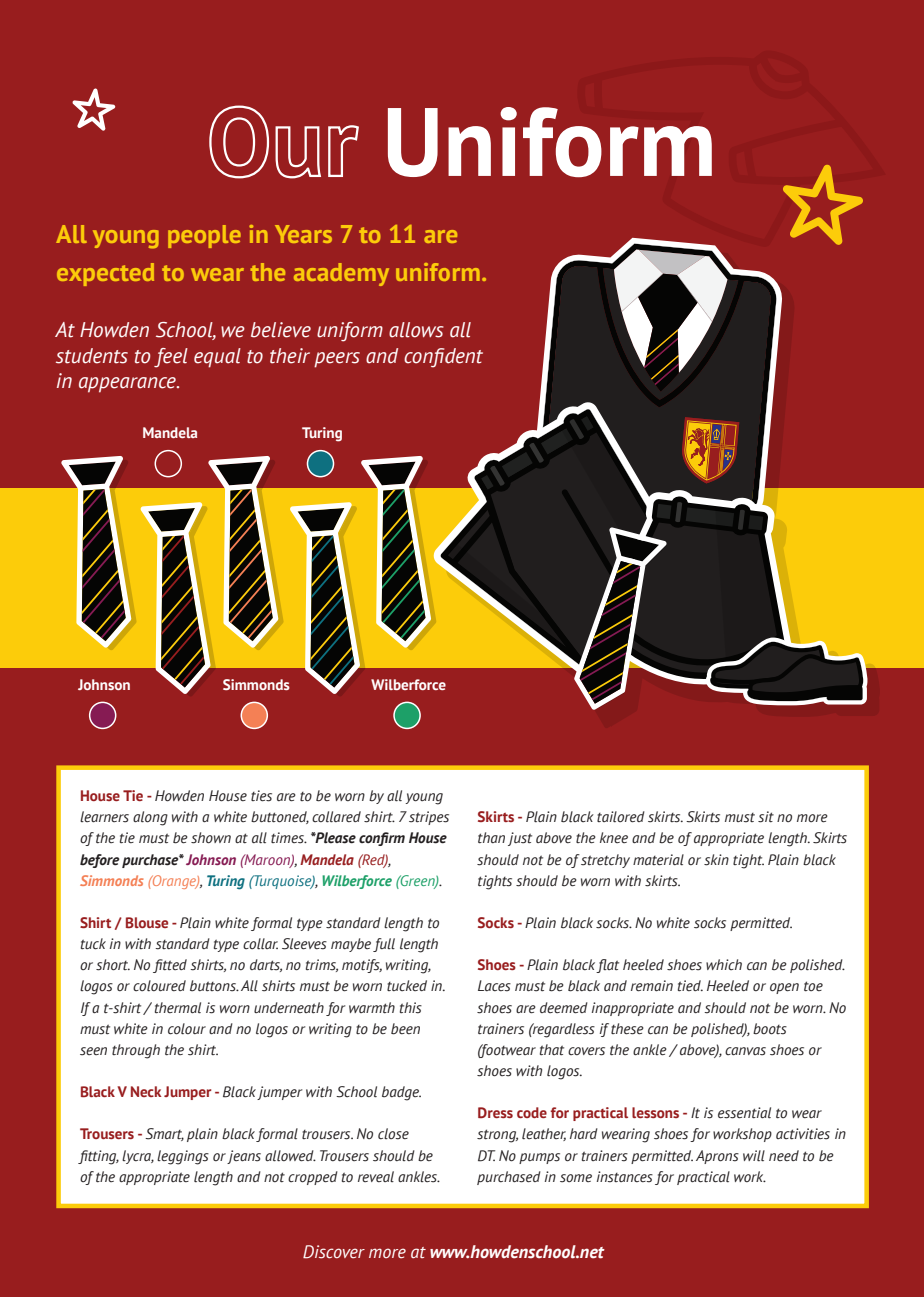 Image resolution: width=924 pixels, height=1297 pixels. I want to click on academy, so click(341, 274).
